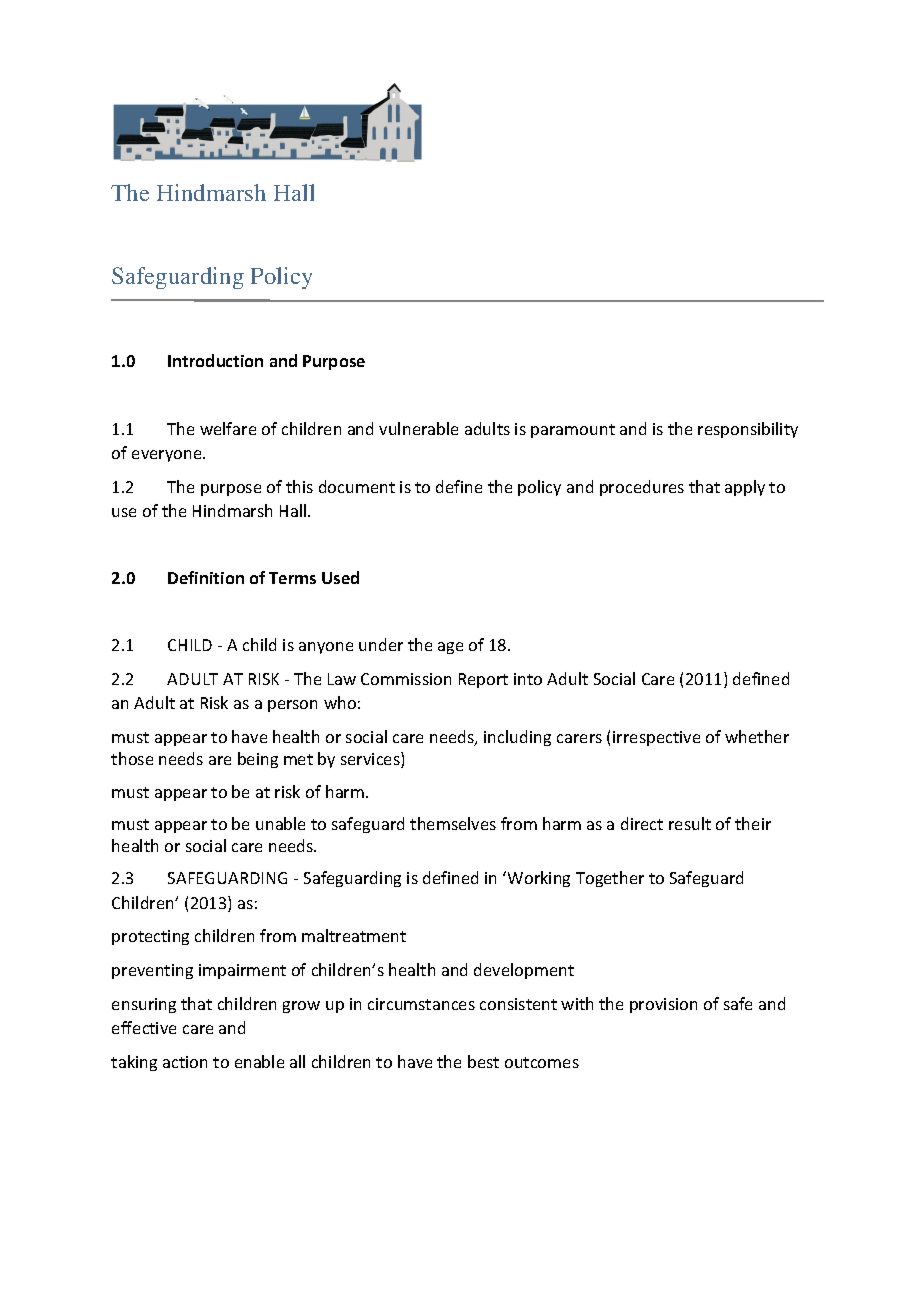 This screenshot has width=924, height=1308. What do you see at coordinates (215, 360) in the screenshot?
I see `Introduction` at bounding box center [215, 360].
